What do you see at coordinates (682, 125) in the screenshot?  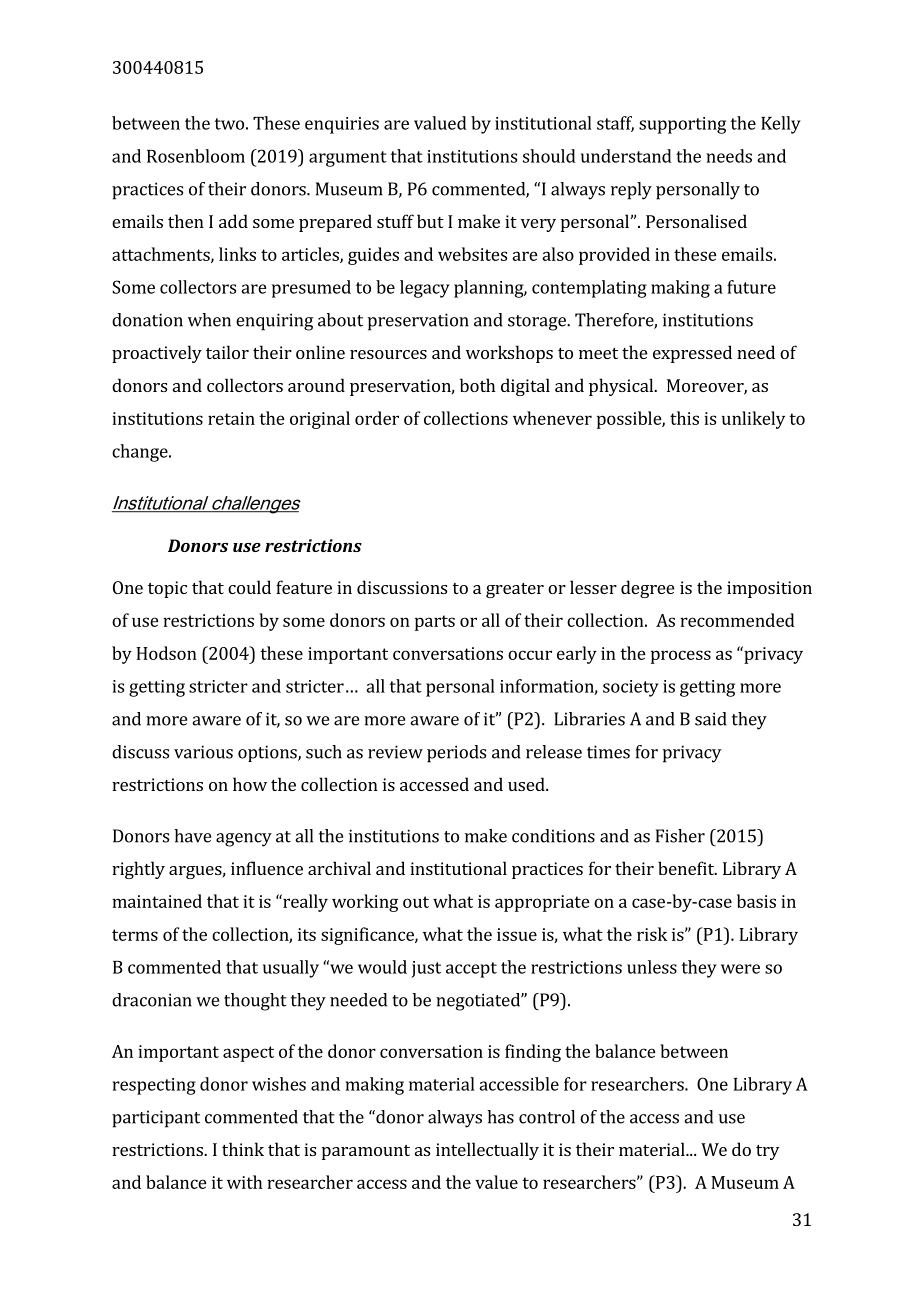 I see `supporting` at bounding box center [682, 125].
